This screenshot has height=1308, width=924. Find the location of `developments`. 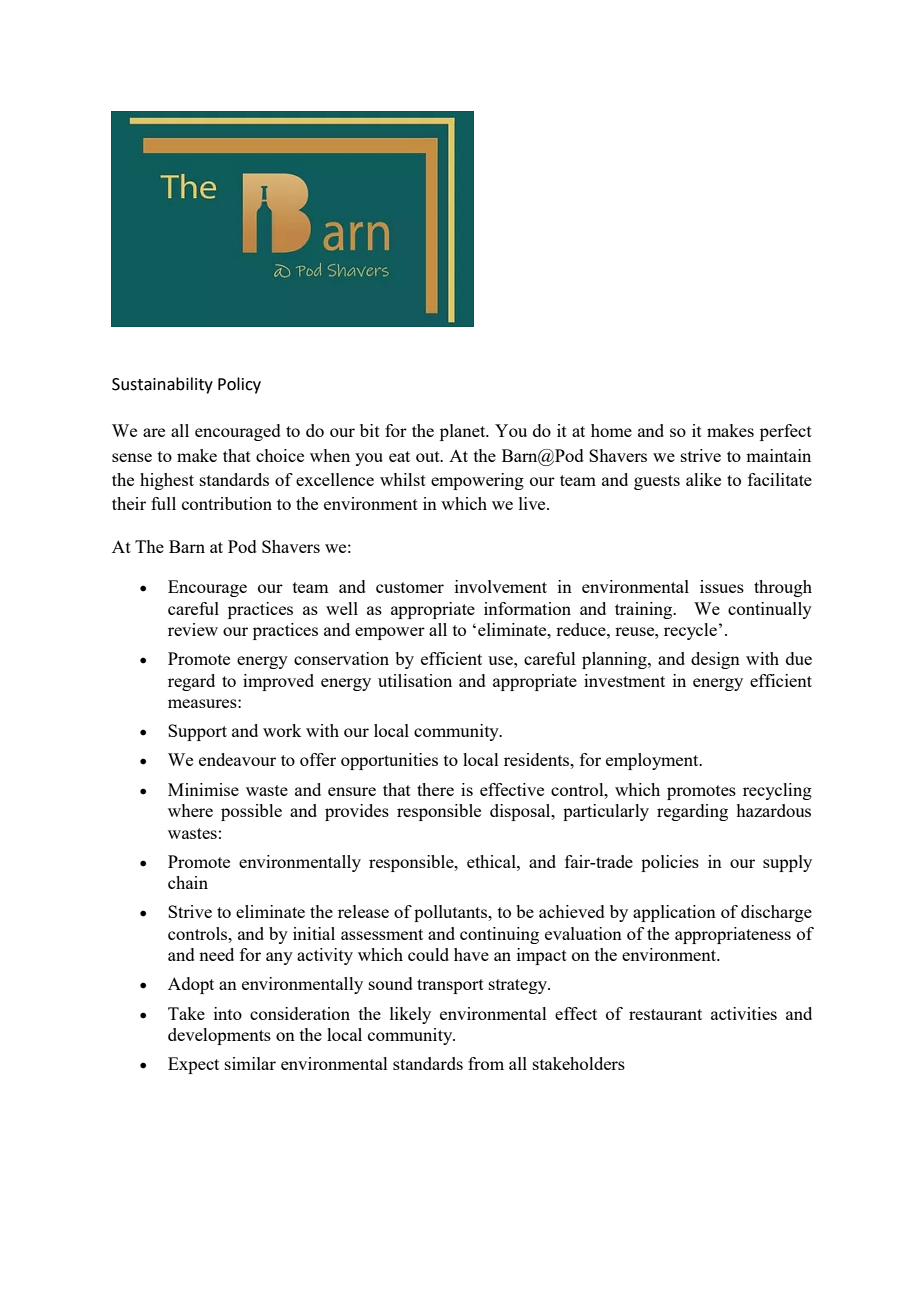

developments is located at coordinates (219, 1036).
